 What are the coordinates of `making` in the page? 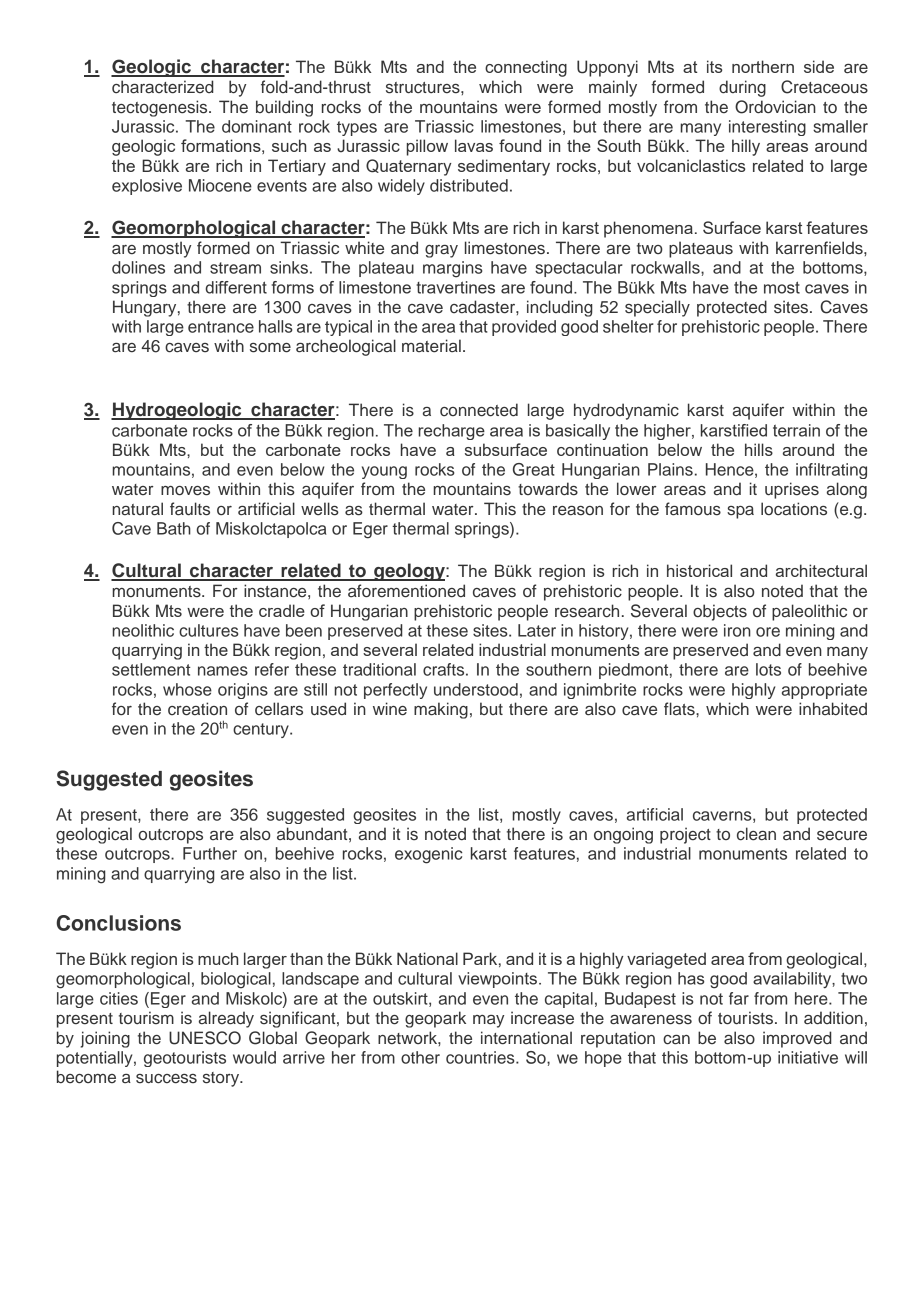 It's located at (441, 710).
